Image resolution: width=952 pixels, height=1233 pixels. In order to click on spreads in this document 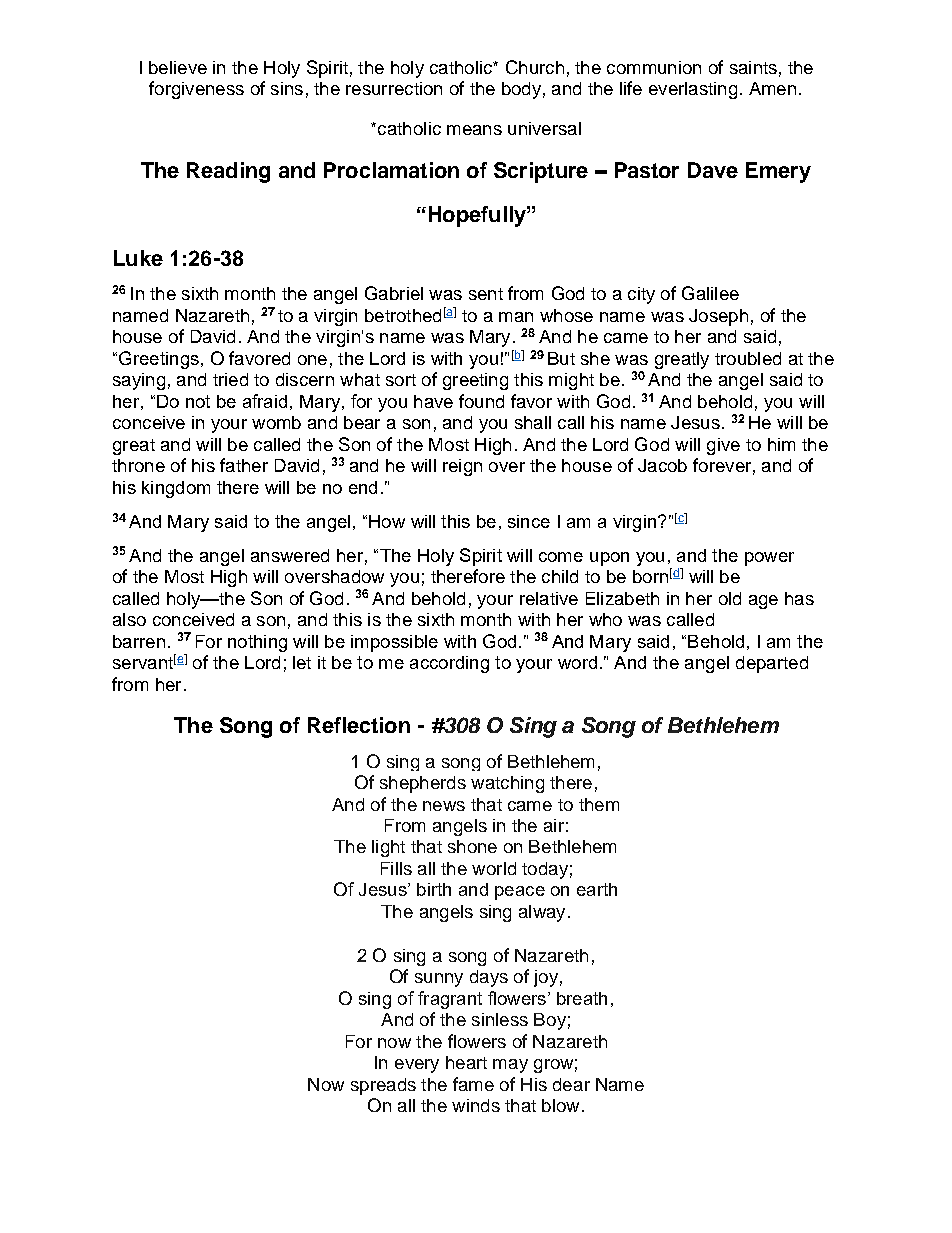, I will do `click(383, 1086)`.
